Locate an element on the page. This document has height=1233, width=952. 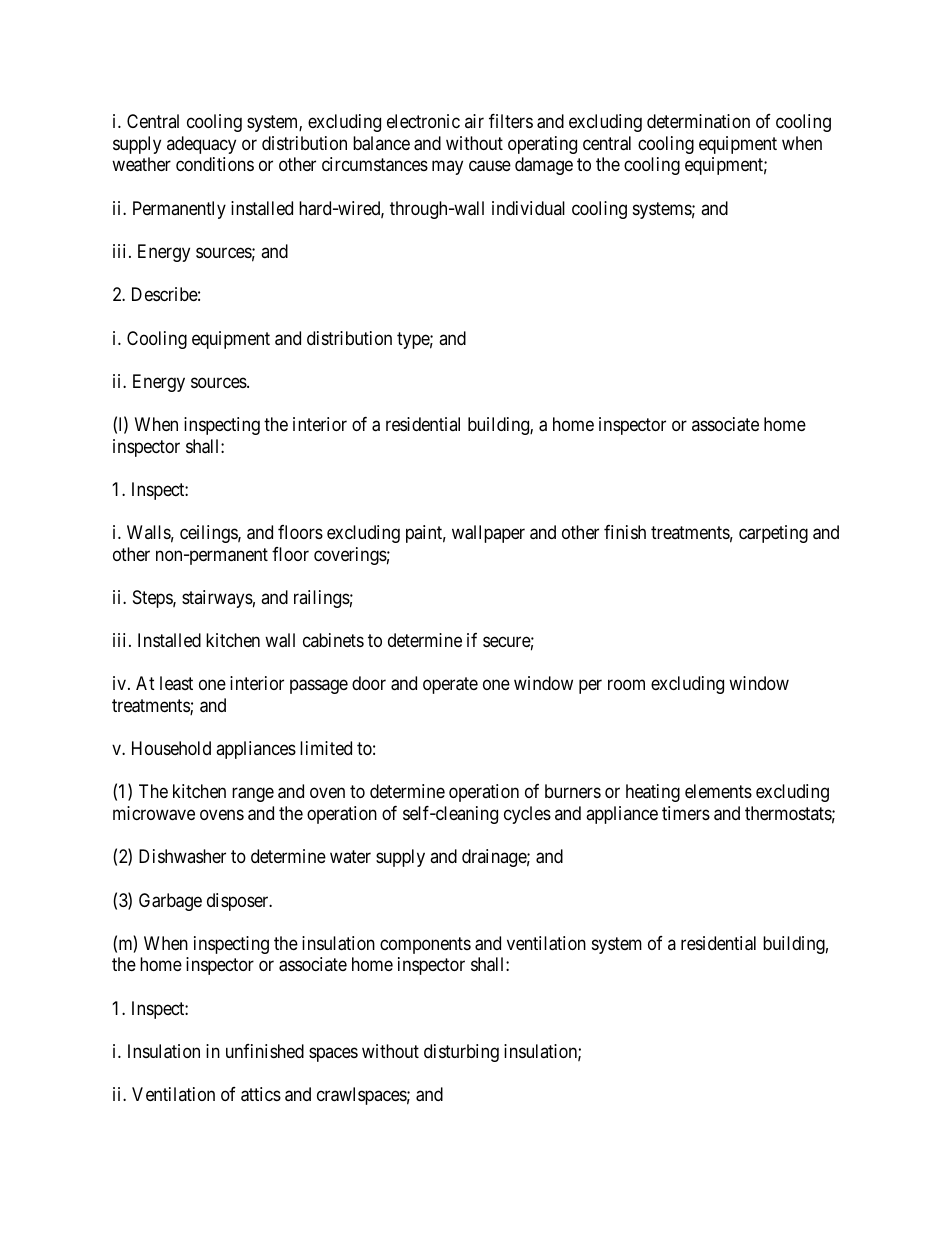
range is located at coordinates (253, 795).
